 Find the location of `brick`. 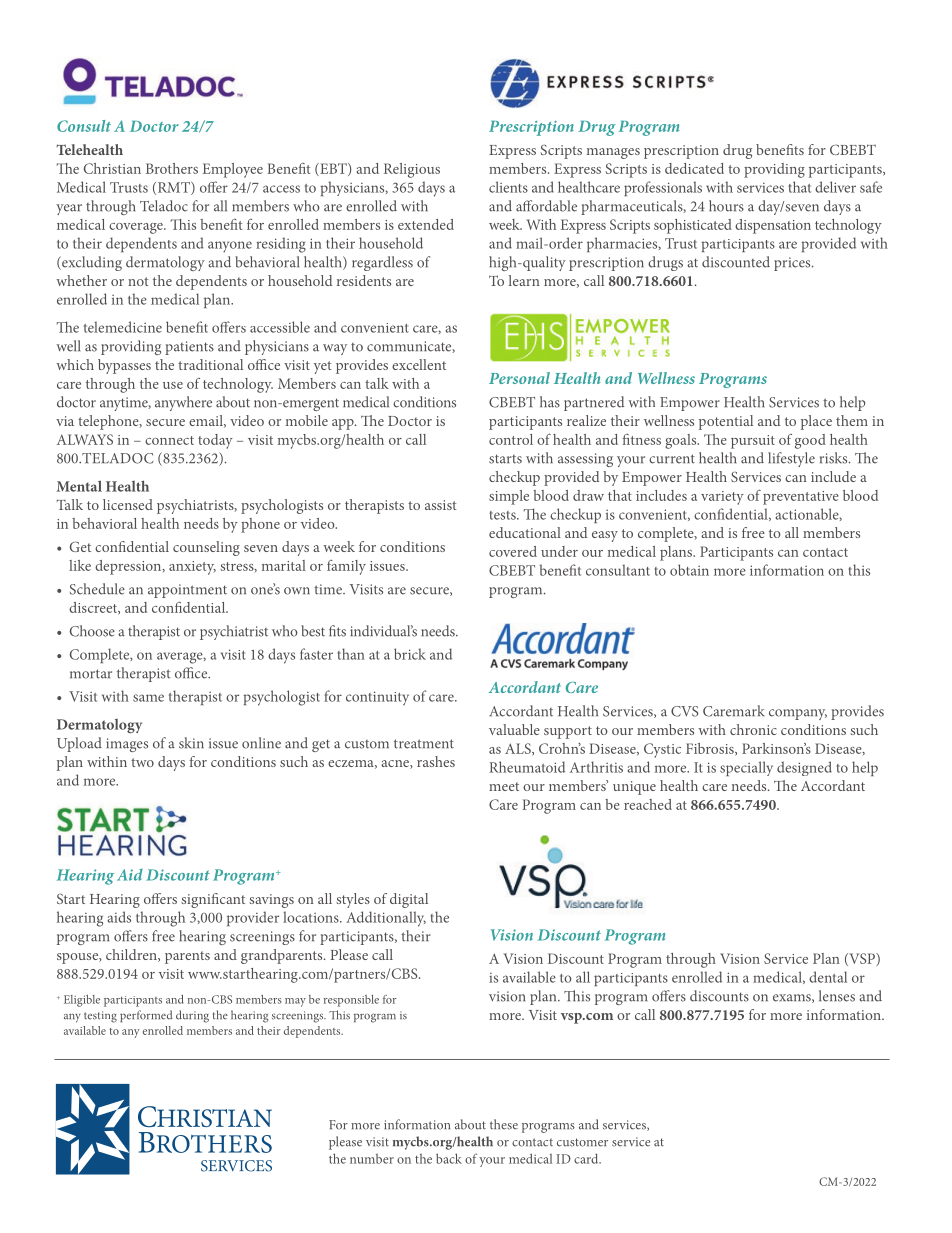

brick is located at coordinates (410, 654).
